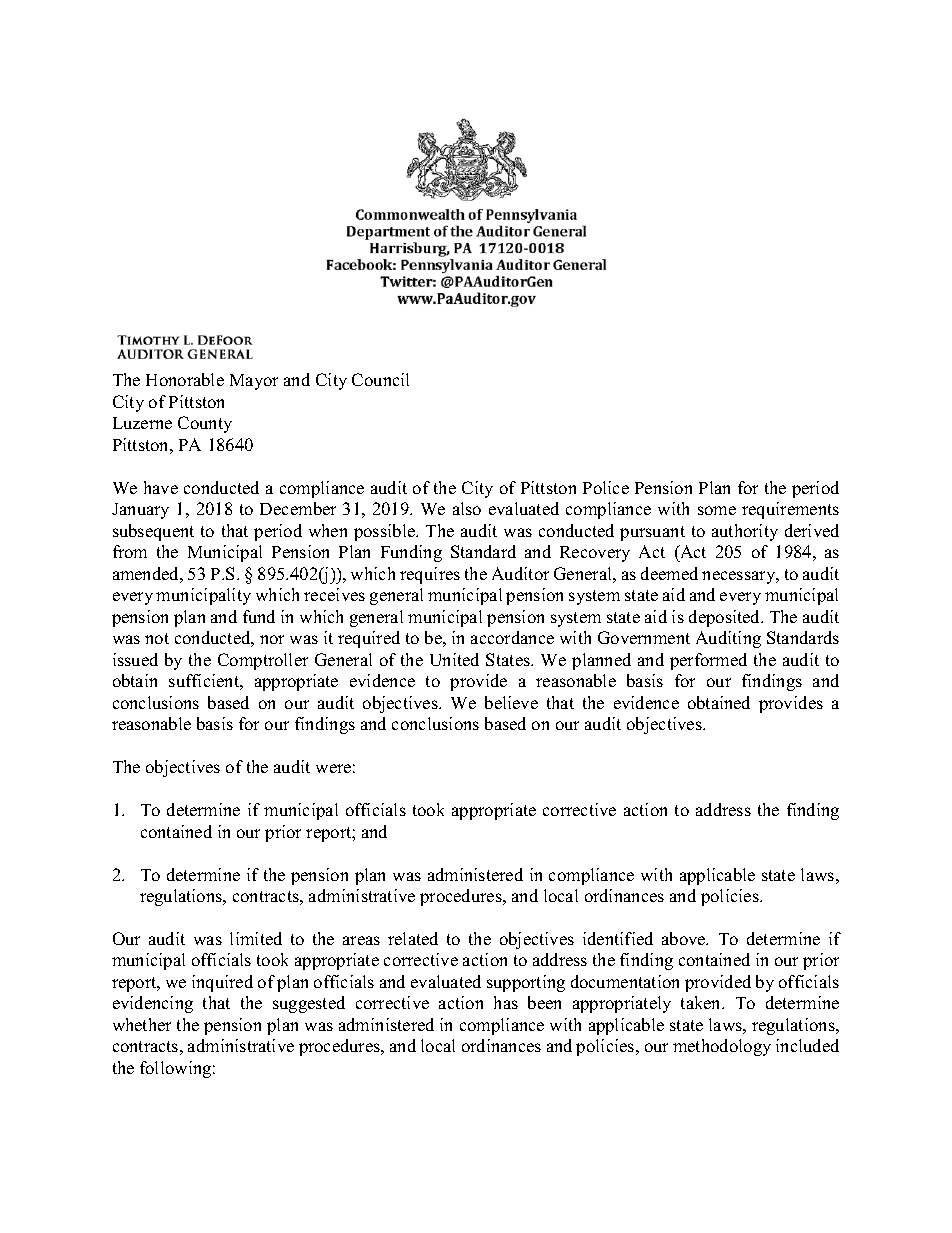 This screenshot has height=1233, width=952. What do you see at coordinates (506, 1002) in the screenshot?
I see `has` at bounding box center [506, 1002].
